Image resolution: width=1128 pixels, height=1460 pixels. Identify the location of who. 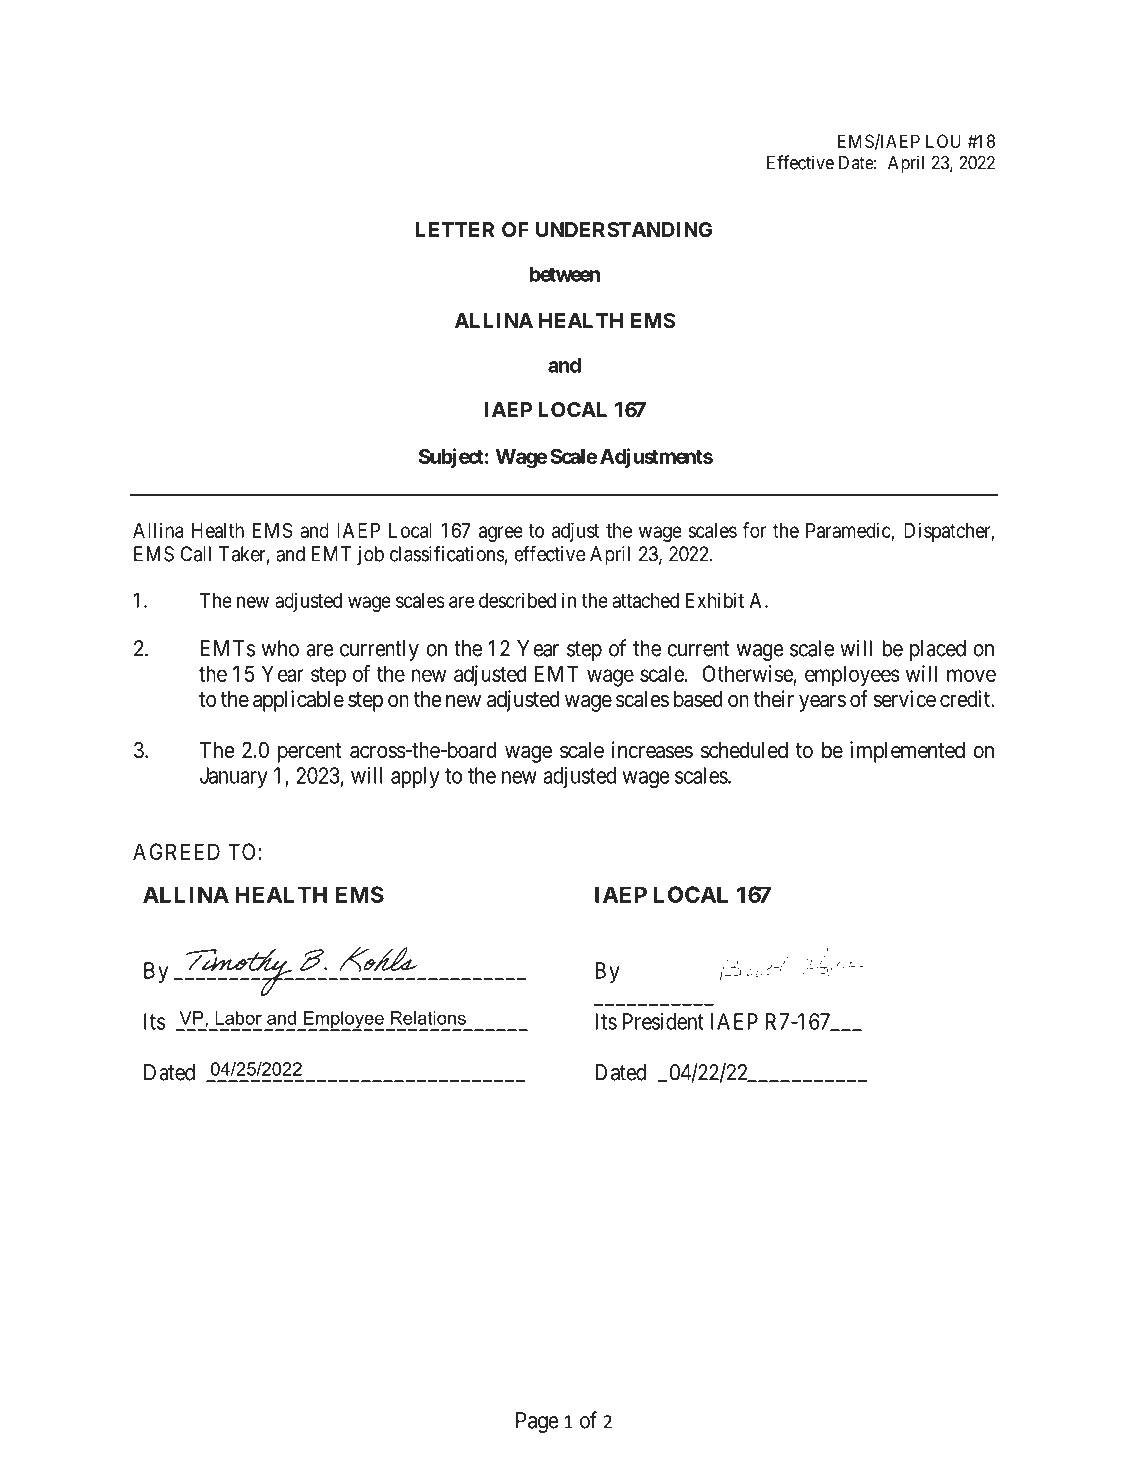
(280, 648).
